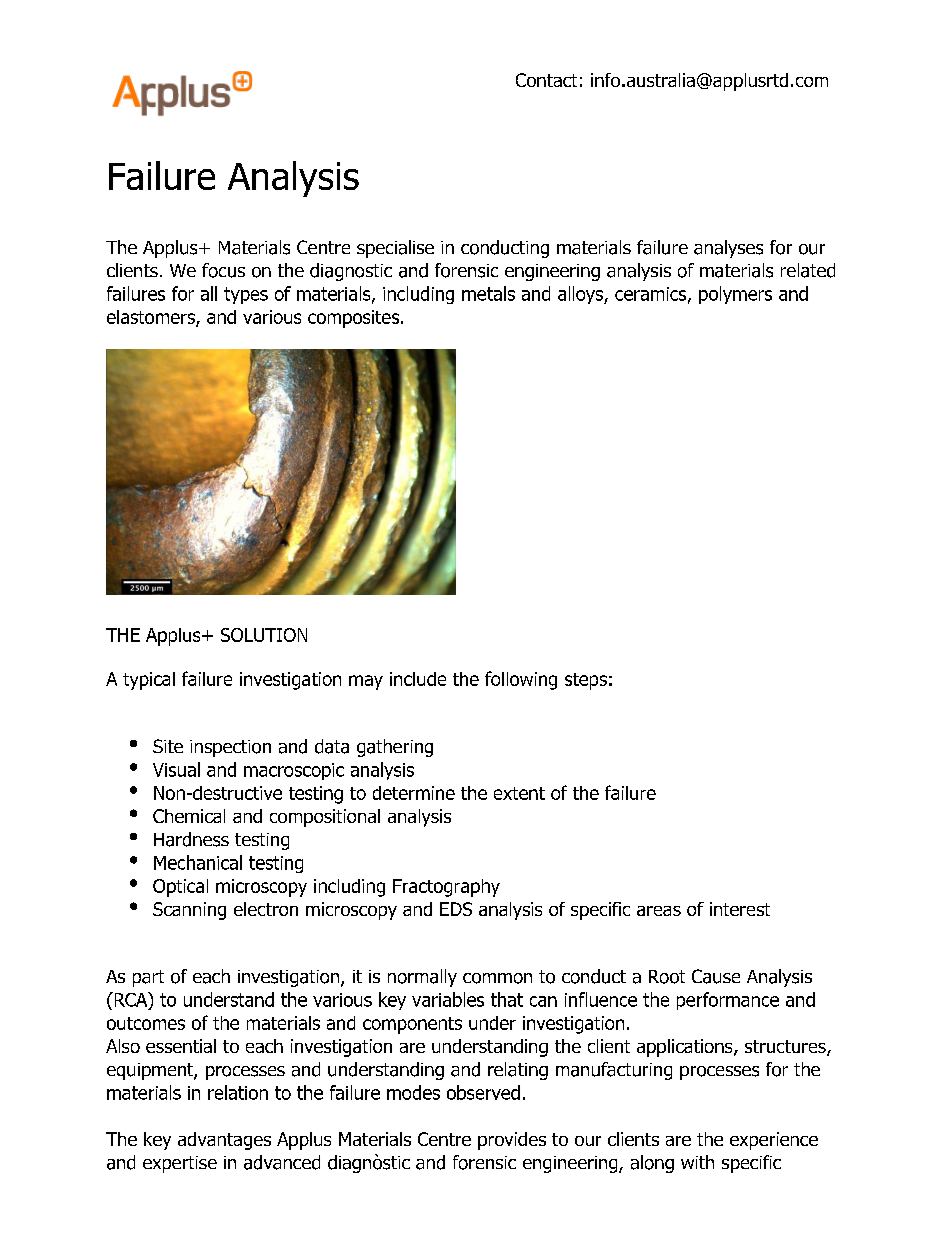  Describe the element at coordinates (264, 635) in the screenshot. I see `SOLUTION` at that location.
